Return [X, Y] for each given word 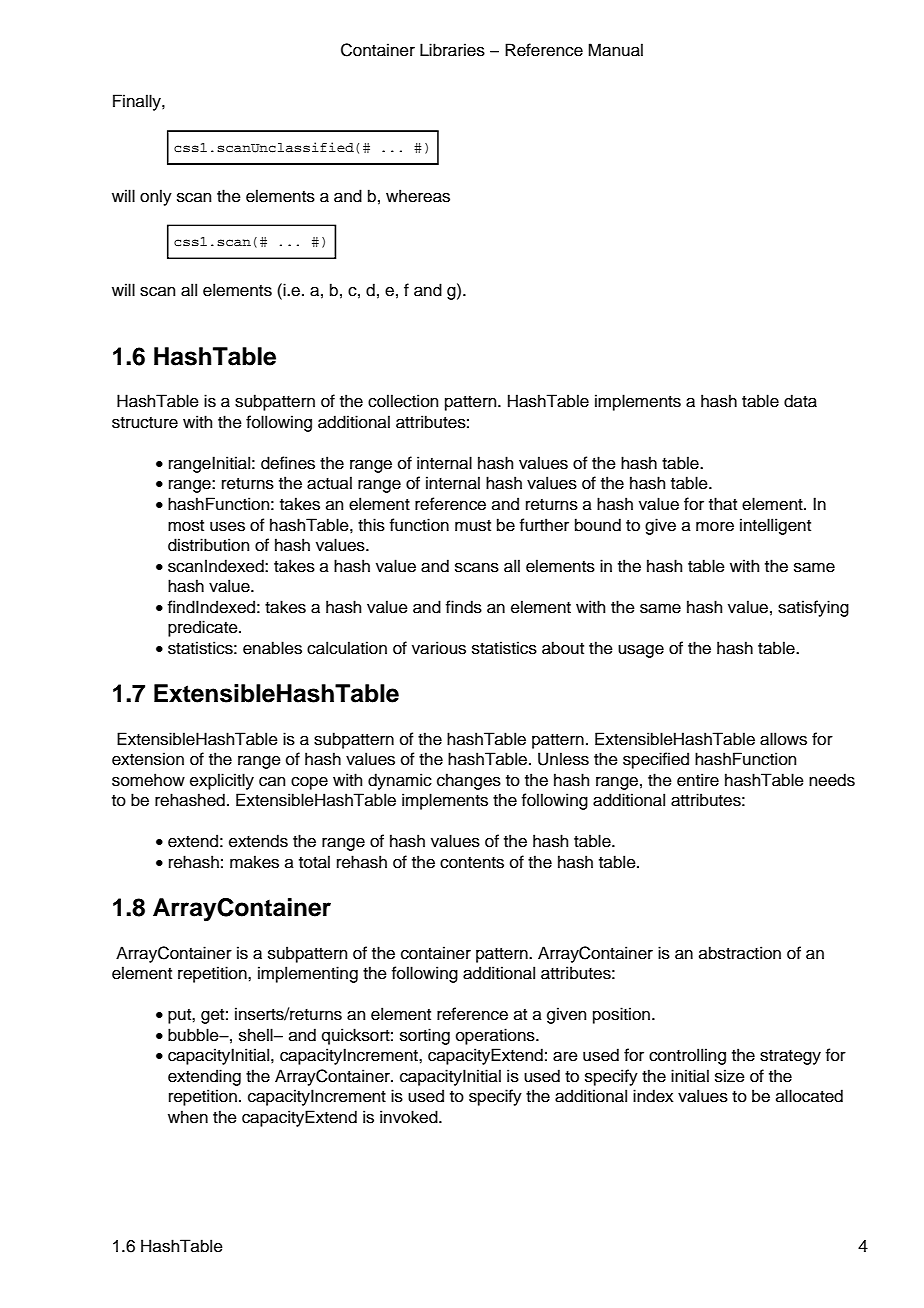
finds [464, 607]
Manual [615, 50]
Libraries [452, 50]
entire [698, 780]
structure [145, 423]
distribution [208, 545]
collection [403, 401]
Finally [138, 102]
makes [254, 862]
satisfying [813, 608]
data [800, 401]
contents [472, 863]
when [188, 1117]
